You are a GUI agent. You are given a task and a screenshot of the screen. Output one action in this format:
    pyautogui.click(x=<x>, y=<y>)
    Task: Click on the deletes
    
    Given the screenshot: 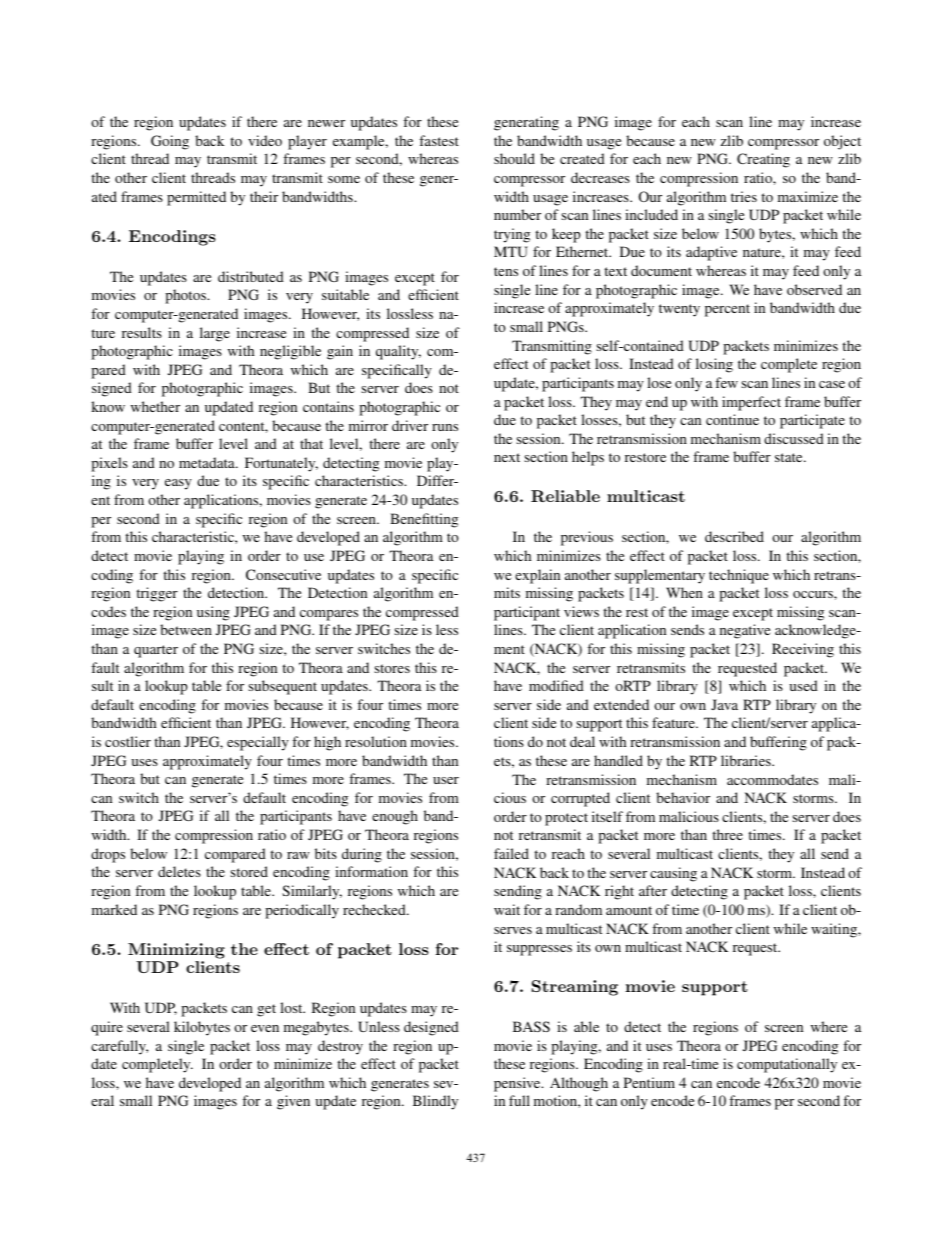 What is the action you would take?
    pyautogui.click(x=179, y=871)
